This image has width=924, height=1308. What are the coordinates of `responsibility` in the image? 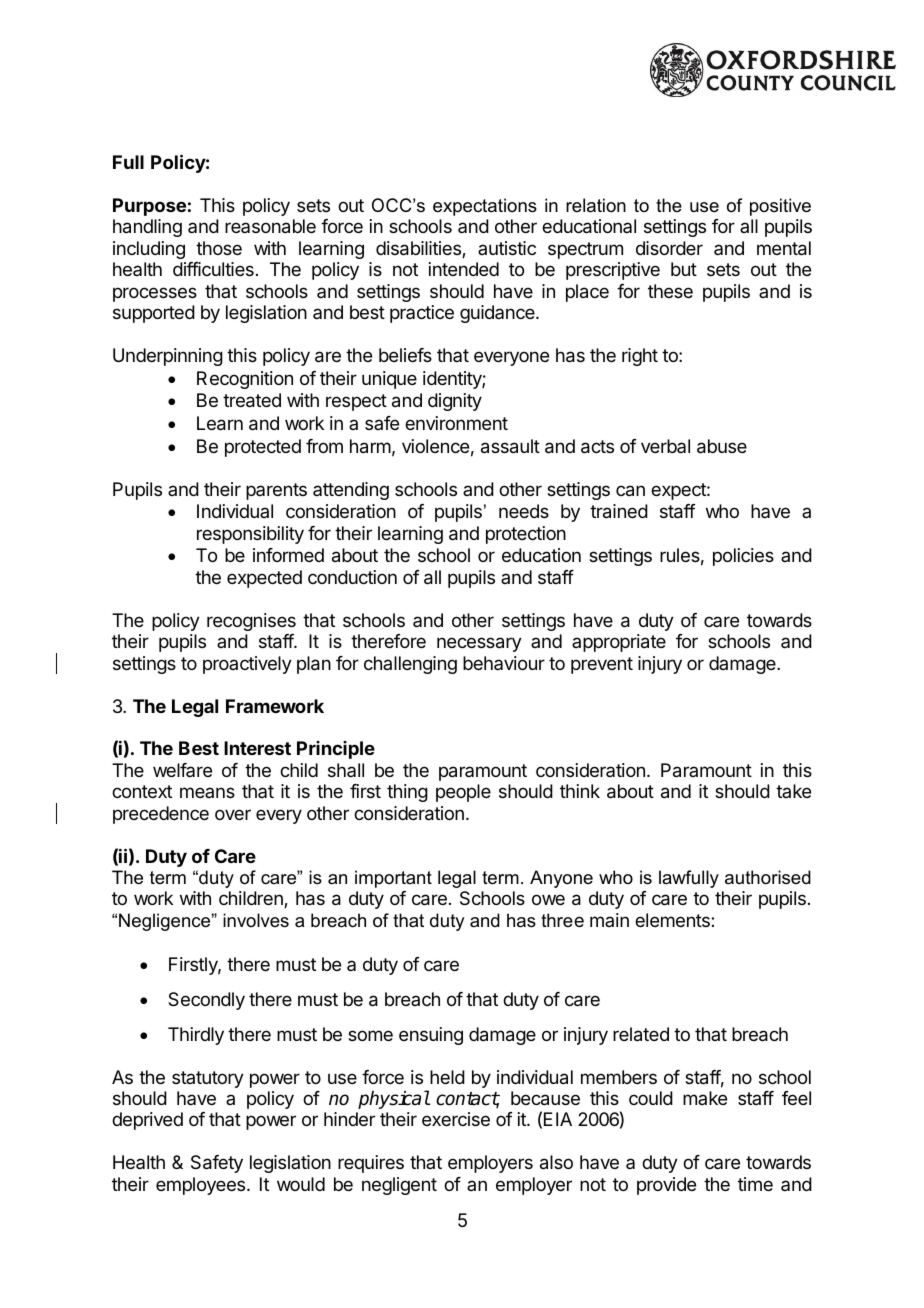 It's located at (250, 535).
